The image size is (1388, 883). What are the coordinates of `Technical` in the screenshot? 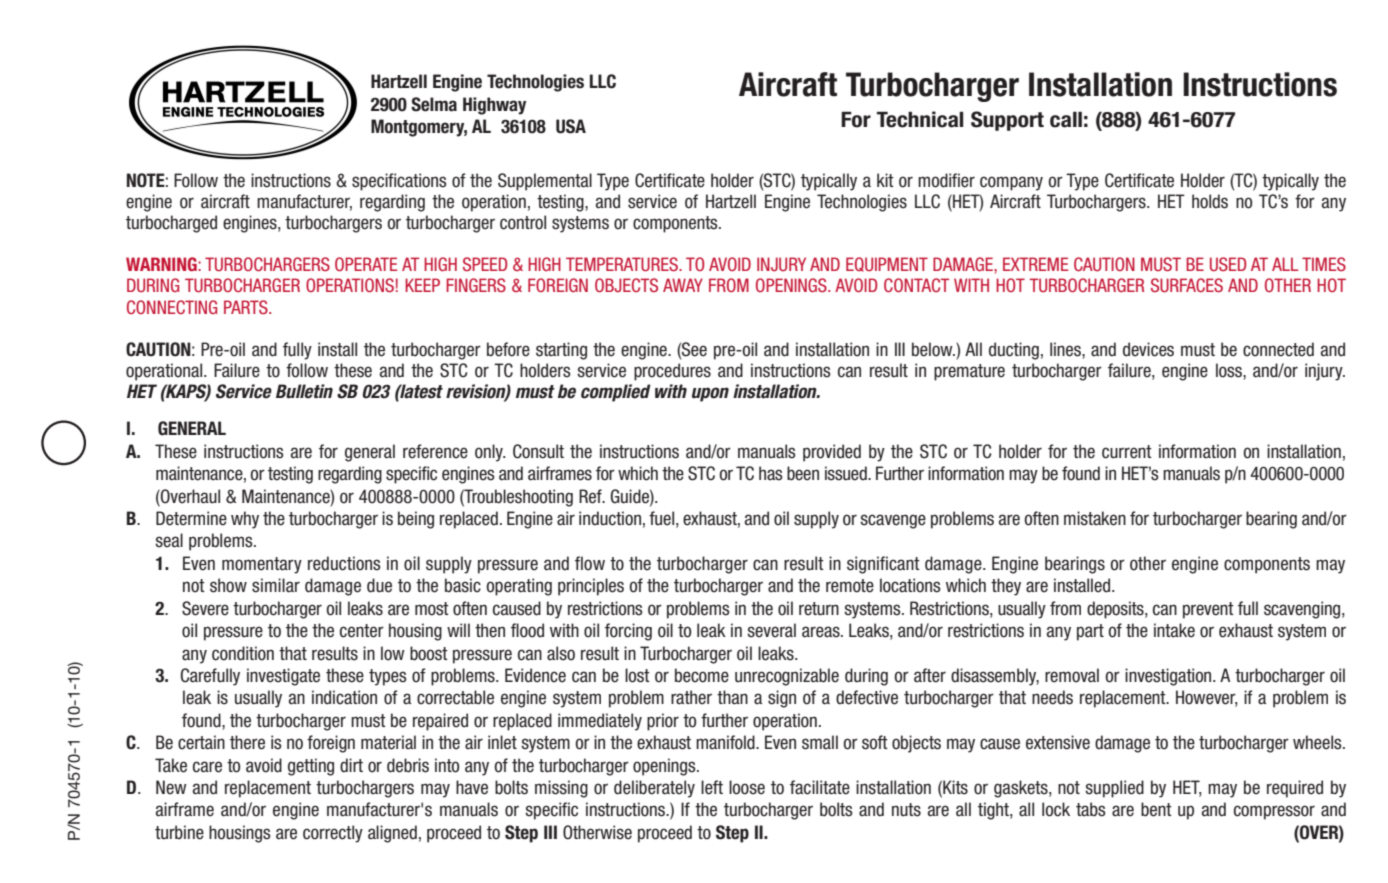 It's located at (920, 119).
